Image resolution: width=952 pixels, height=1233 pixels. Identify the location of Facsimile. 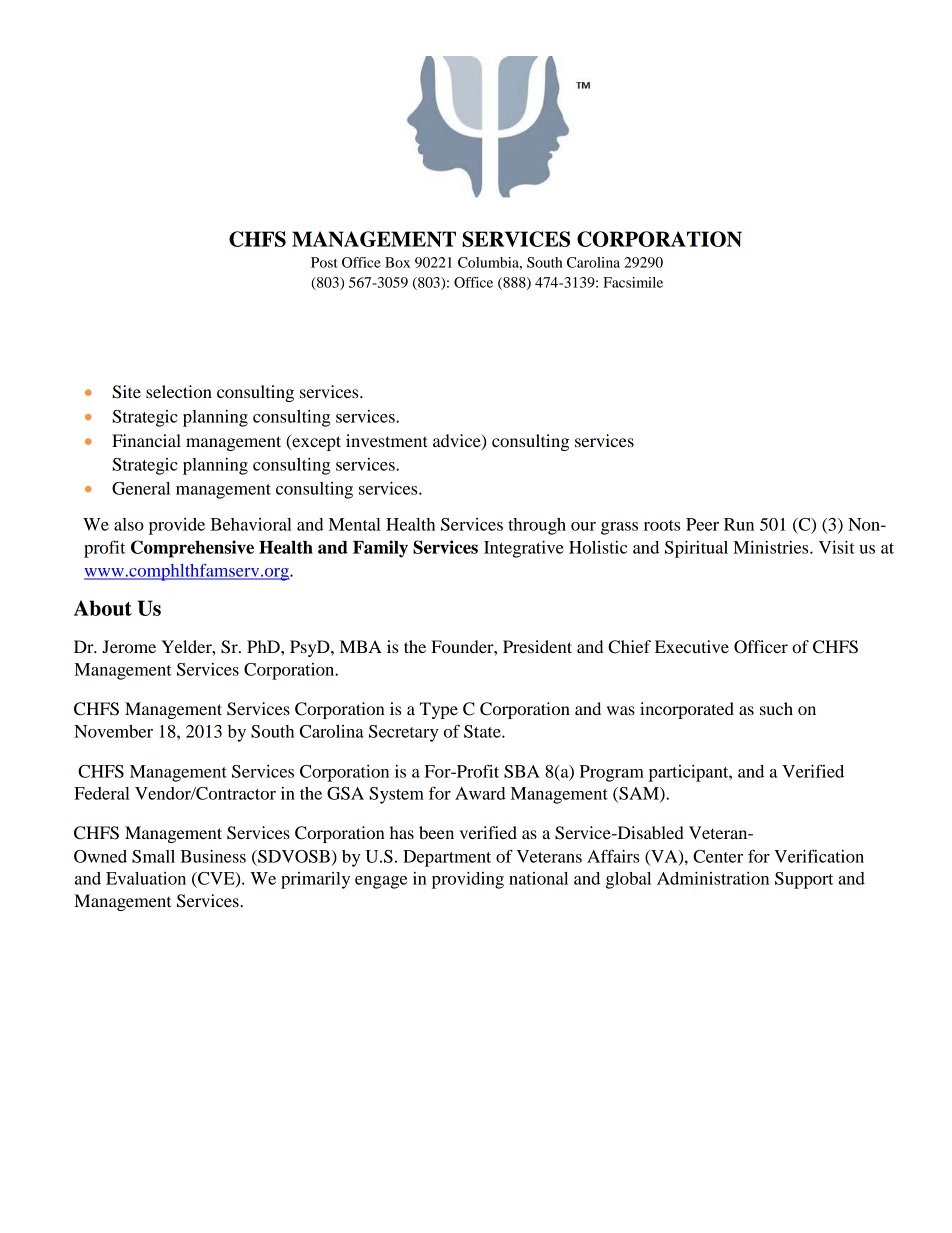
(633, 282).
